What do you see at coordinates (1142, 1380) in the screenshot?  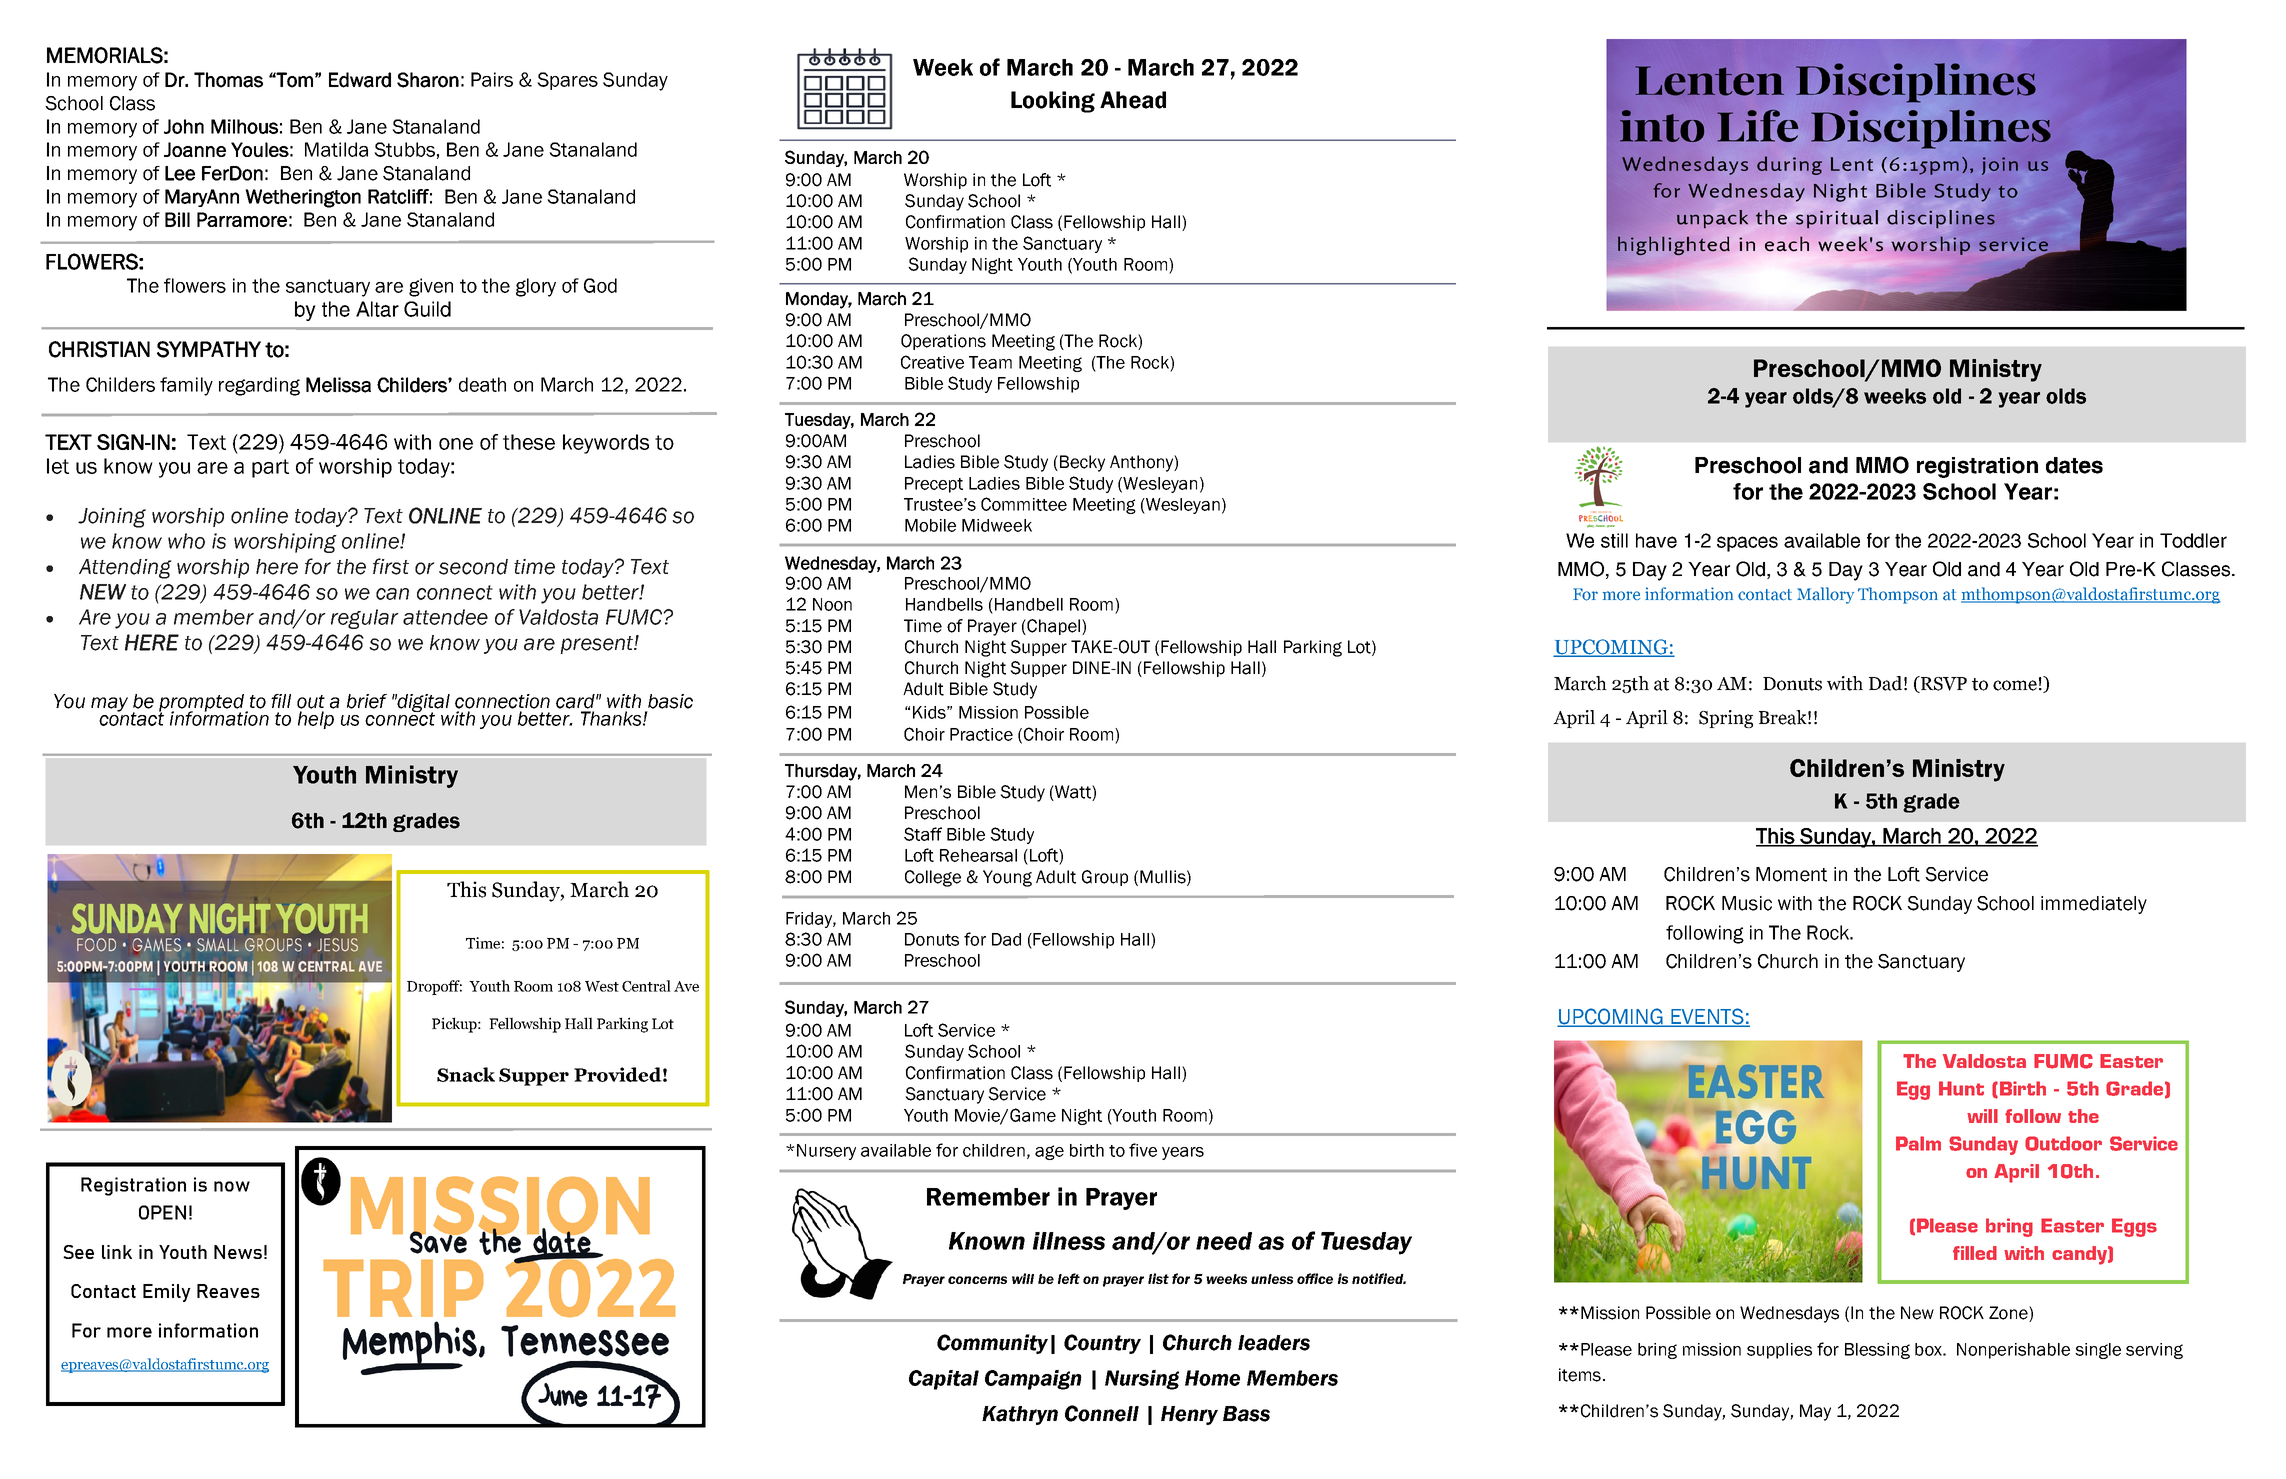 I see `Nursing` at bounding box center [1142, 1380].
